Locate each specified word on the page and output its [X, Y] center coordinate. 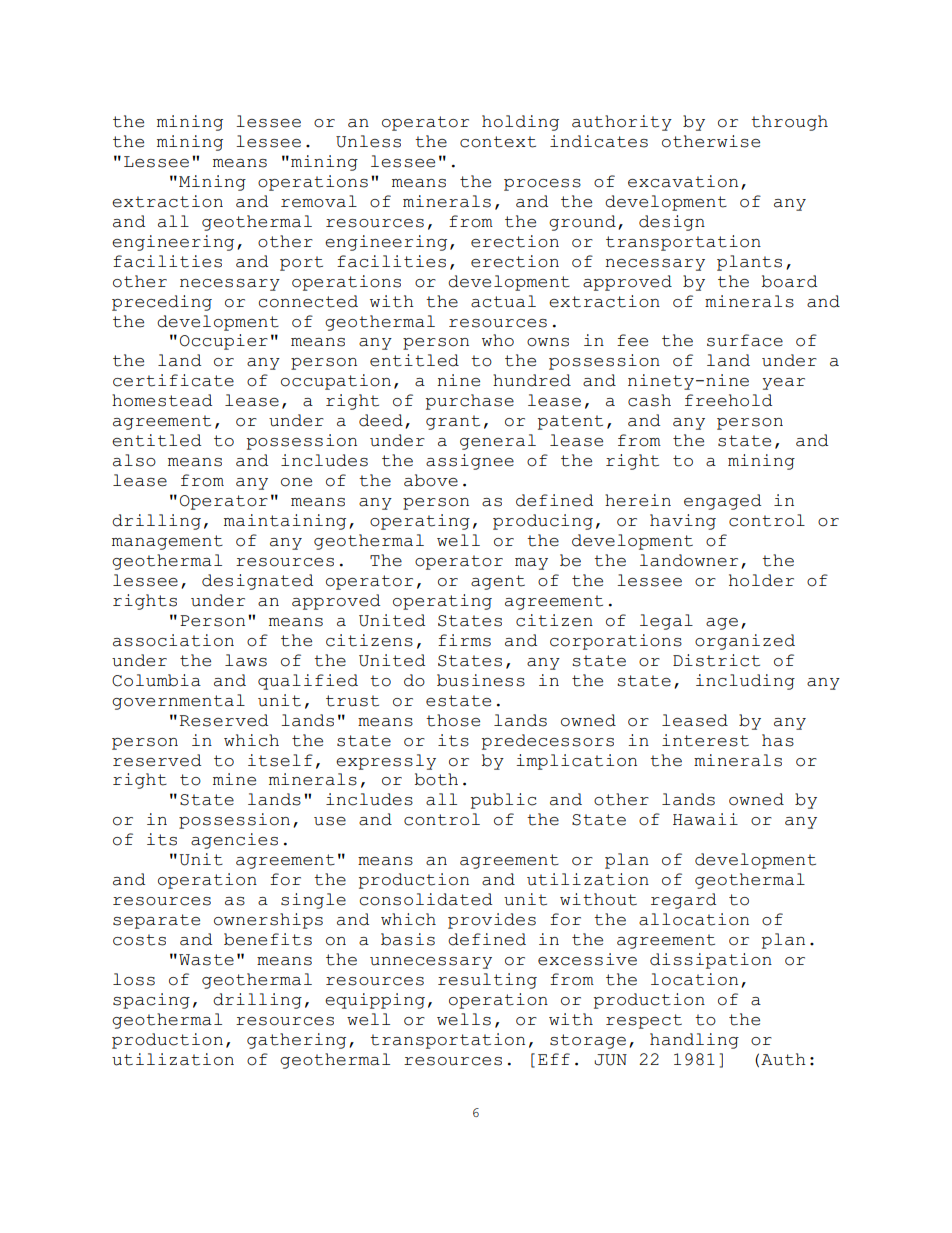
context [498, 142]
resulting [487, 981]
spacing [151, 1001]
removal [319, 201]
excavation [683, 181]
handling [694, 1041]
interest [705, 740]
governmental [178, 702]
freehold [728, 400]
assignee [470, 462]
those [453, 720]
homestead [162, 400]
